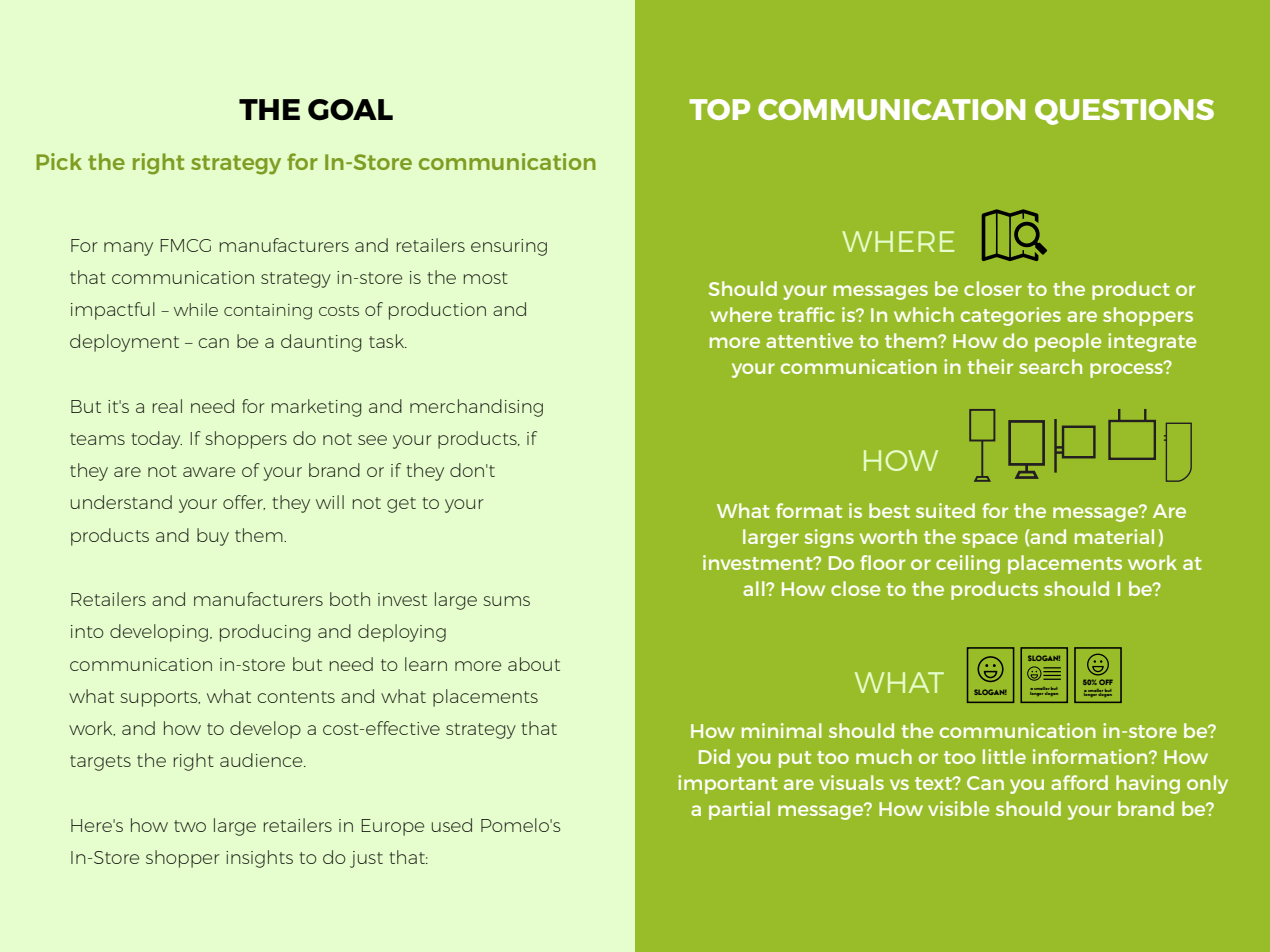 This image has width=1270, height=952. Describe the element at coordinates (719, 109) in the image. I see `TOP` at that location.
